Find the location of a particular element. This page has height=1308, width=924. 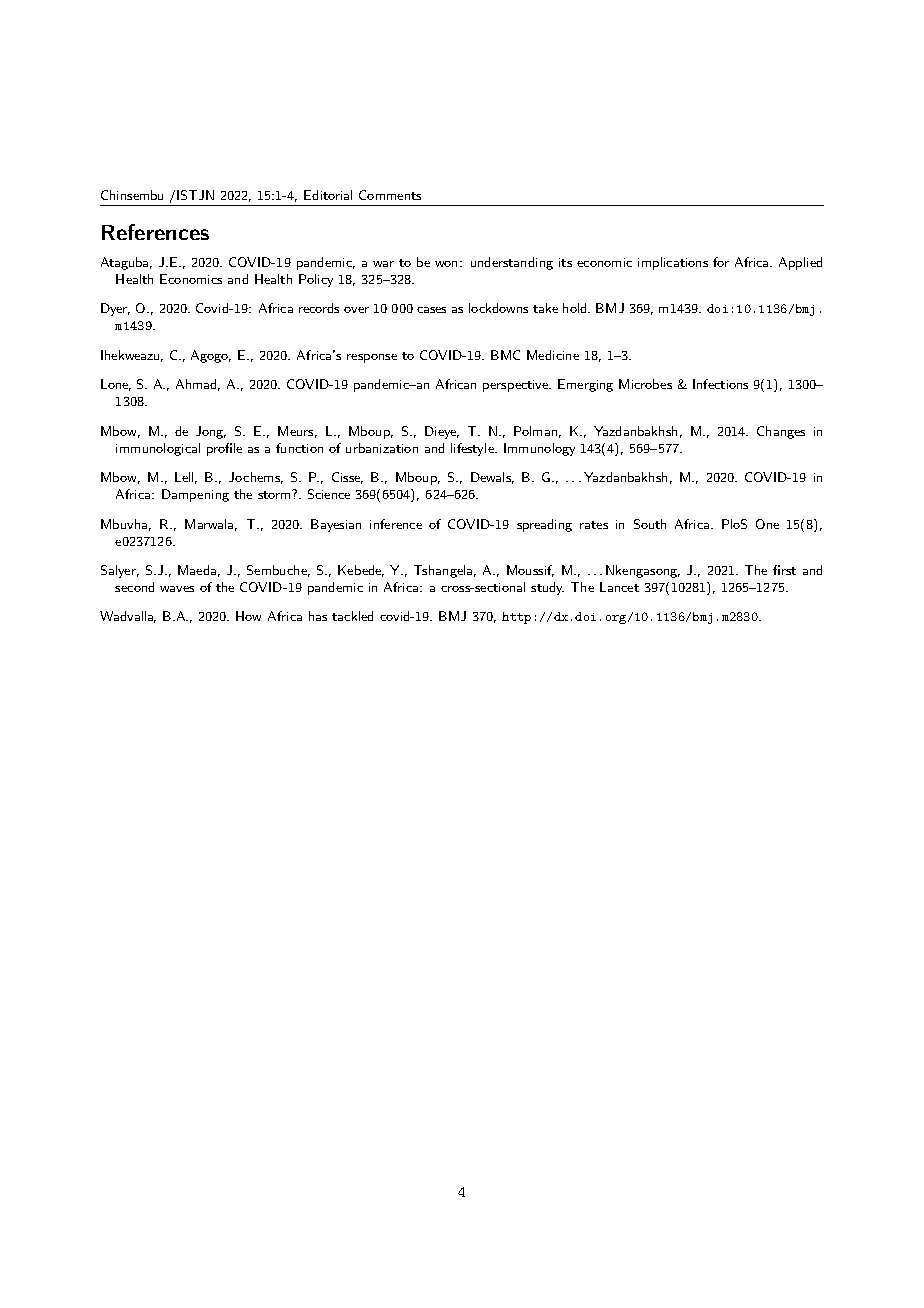

Dyer is located at coordinates (115, 309).
